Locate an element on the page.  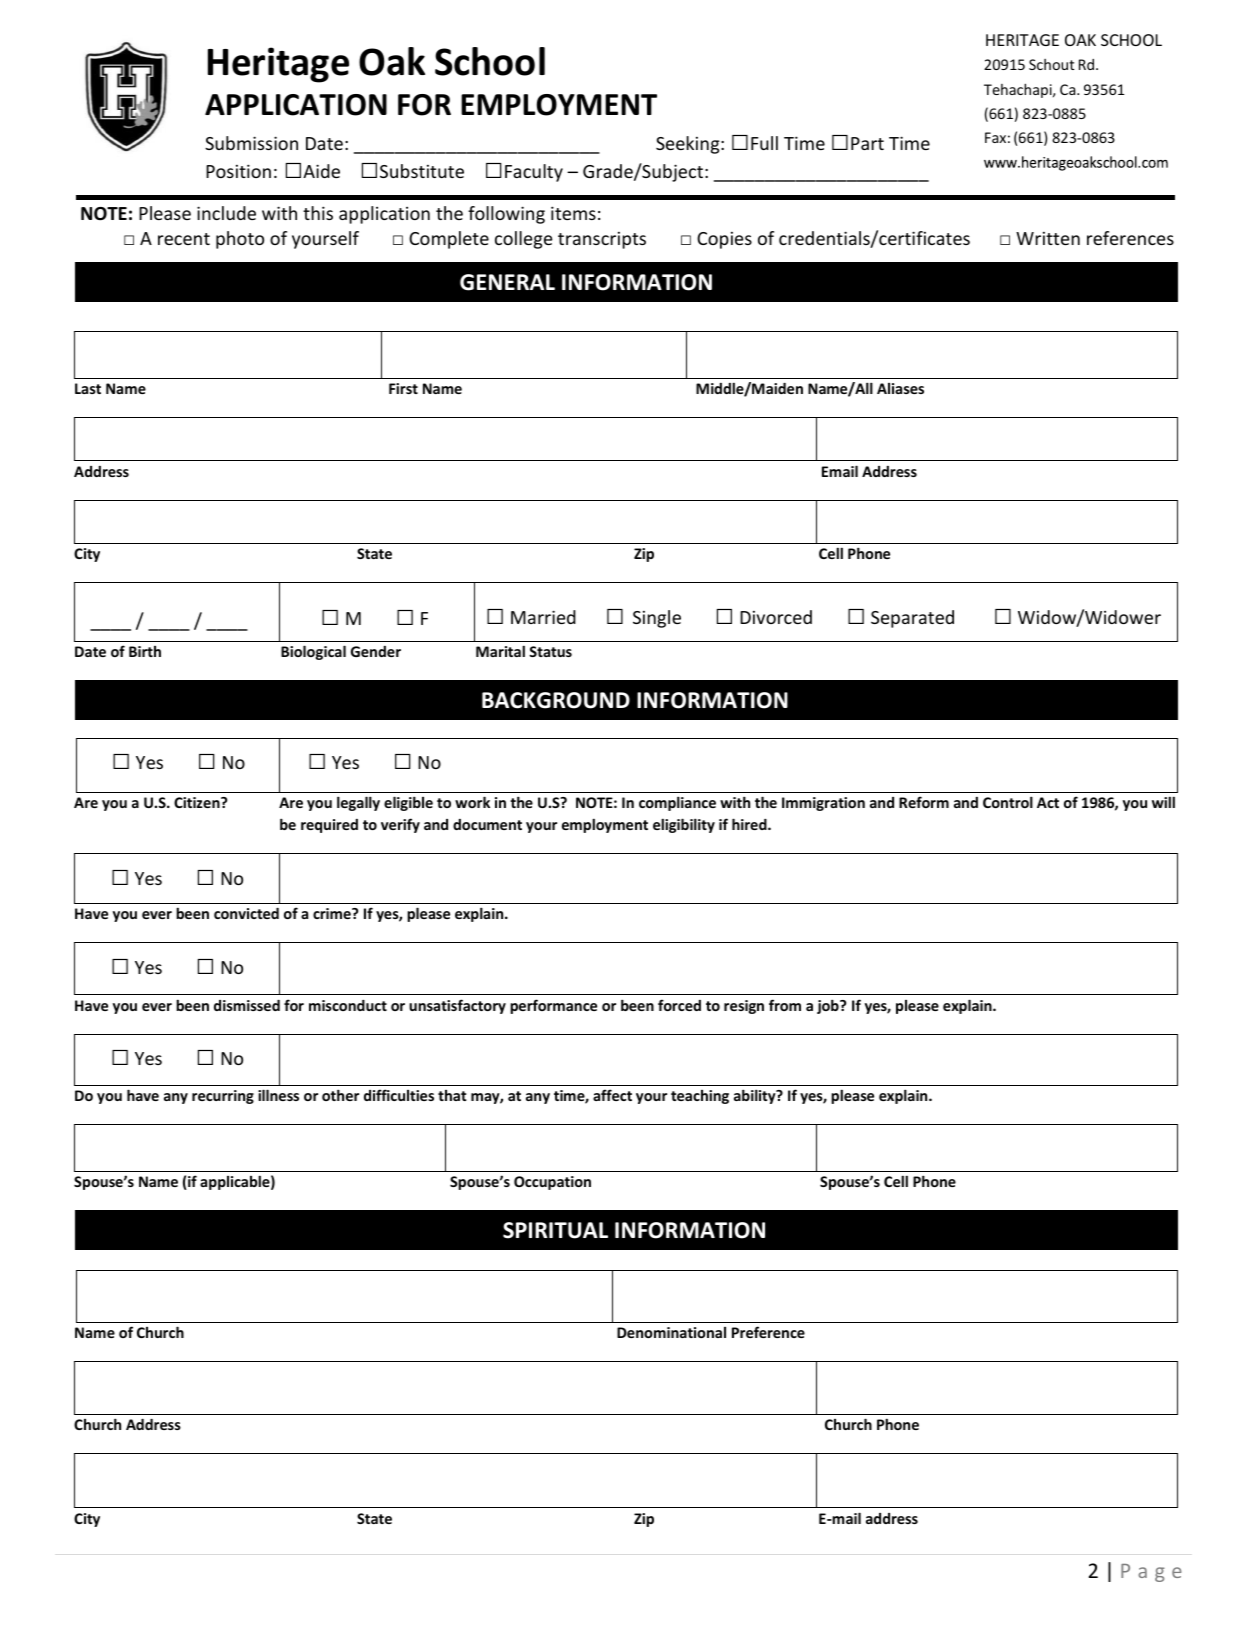
SPIRITUAL is located at coordinates (555, 1230).
